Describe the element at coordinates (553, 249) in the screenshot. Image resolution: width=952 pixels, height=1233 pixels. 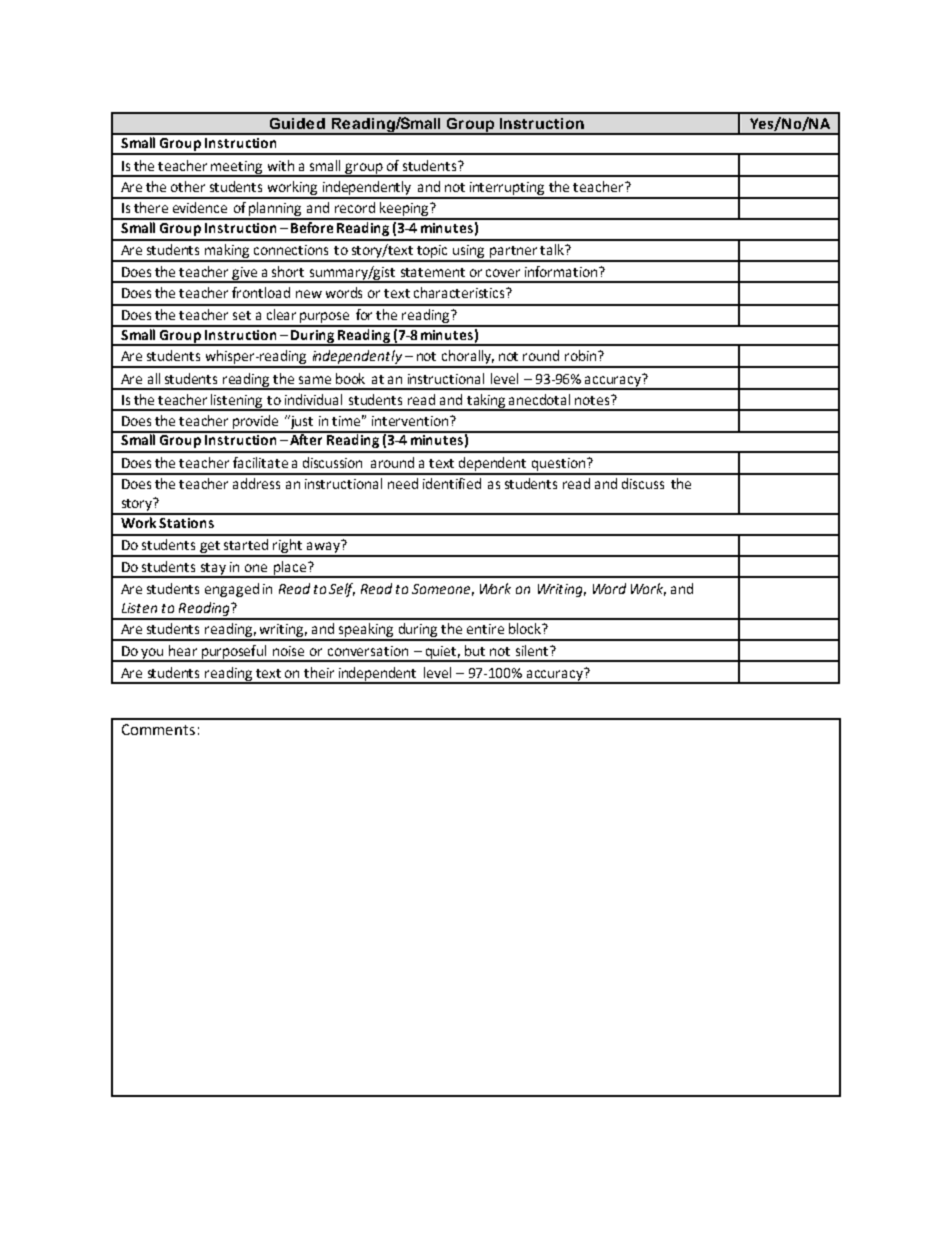
I see `talk` at that location.
